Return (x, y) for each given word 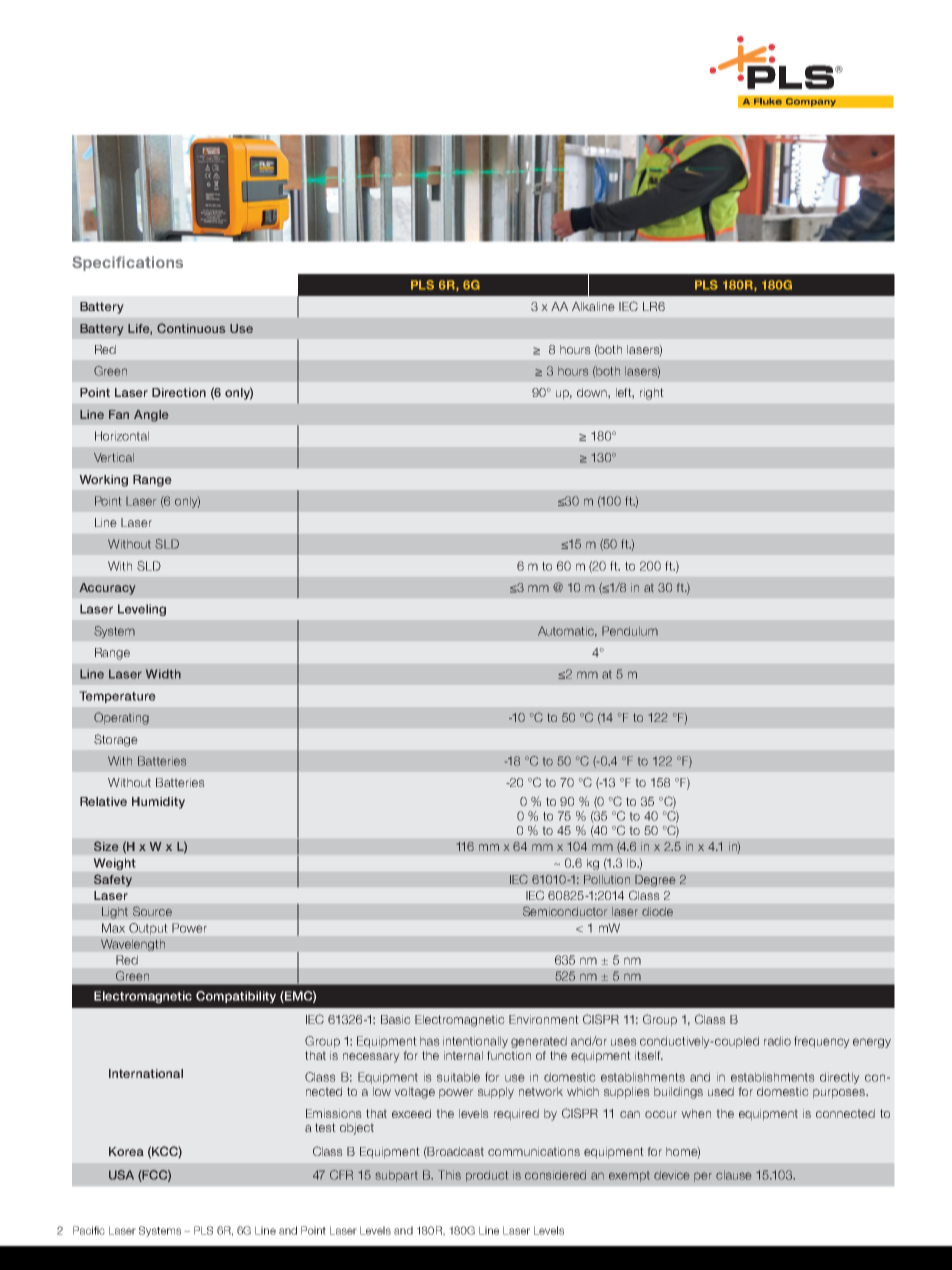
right (652, 394)
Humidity (158, 803)
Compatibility (236, 997)
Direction (179, 392)
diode (657, 911)
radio (777, 1041)
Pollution (607, 879)
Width (163, 674)
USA (121, 1175)
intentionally (475, 1042)
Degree (655, 881)
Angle (151, 416)
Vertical (114, 457)
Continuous (191, 328)
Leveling (142, 610)
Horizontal (122, 436)
